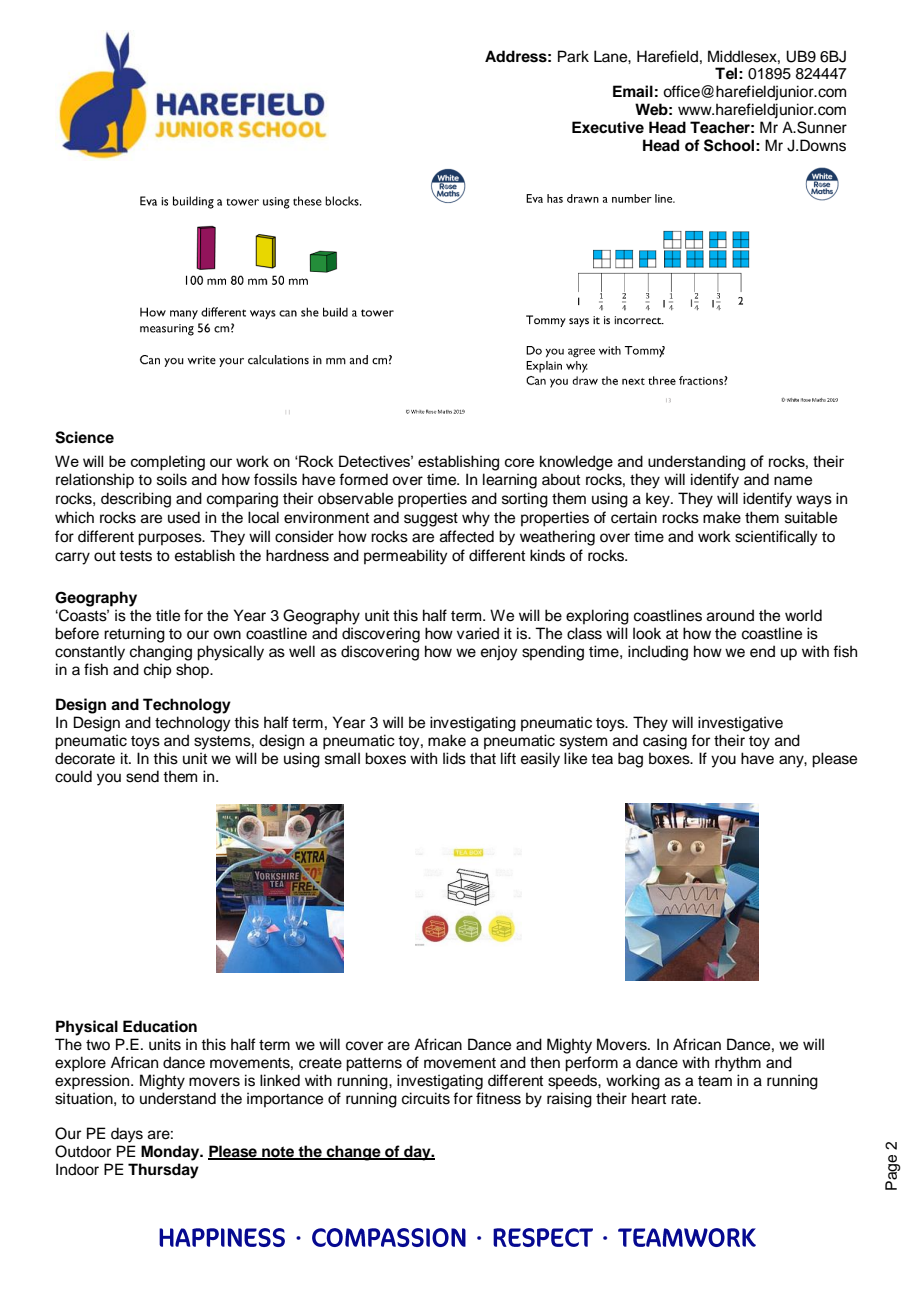 The image size is (924, 1308). I want to click on circuits, so click(426, 1098).
